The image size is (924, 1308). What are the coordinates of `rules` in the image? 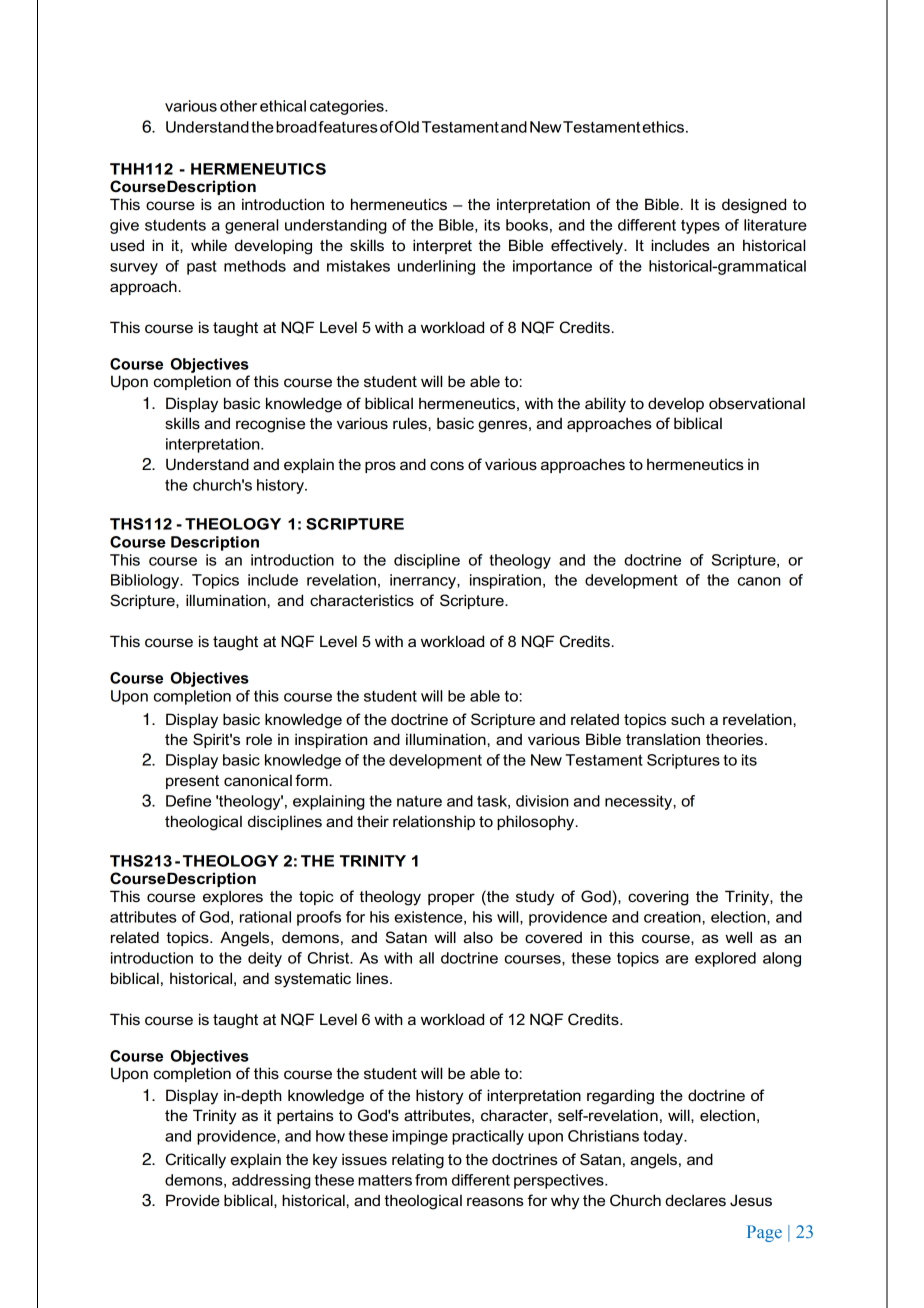 It's located at (411, 423).
